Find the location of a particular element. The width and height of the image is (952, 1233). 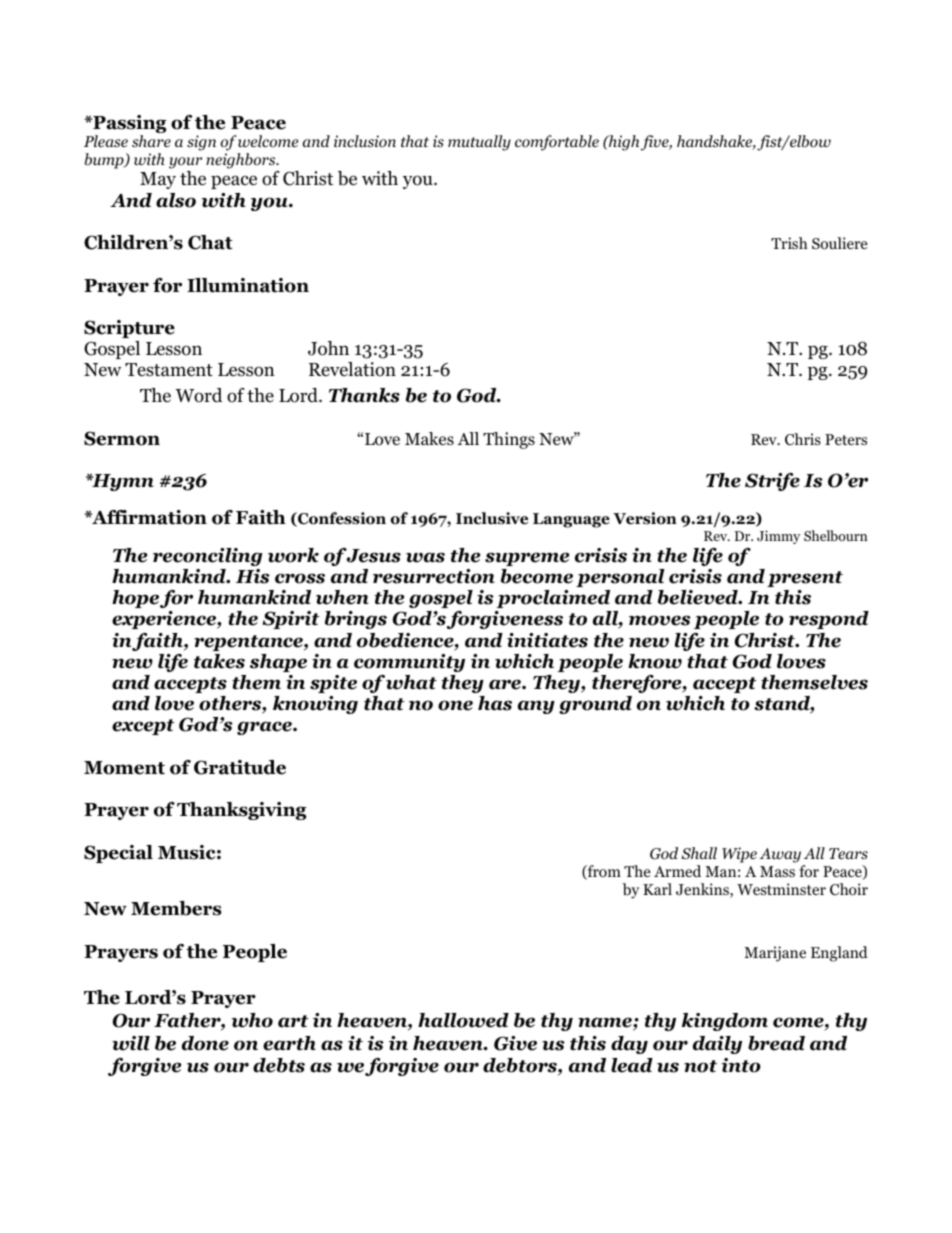

high is located at coordinates (624, 143).
